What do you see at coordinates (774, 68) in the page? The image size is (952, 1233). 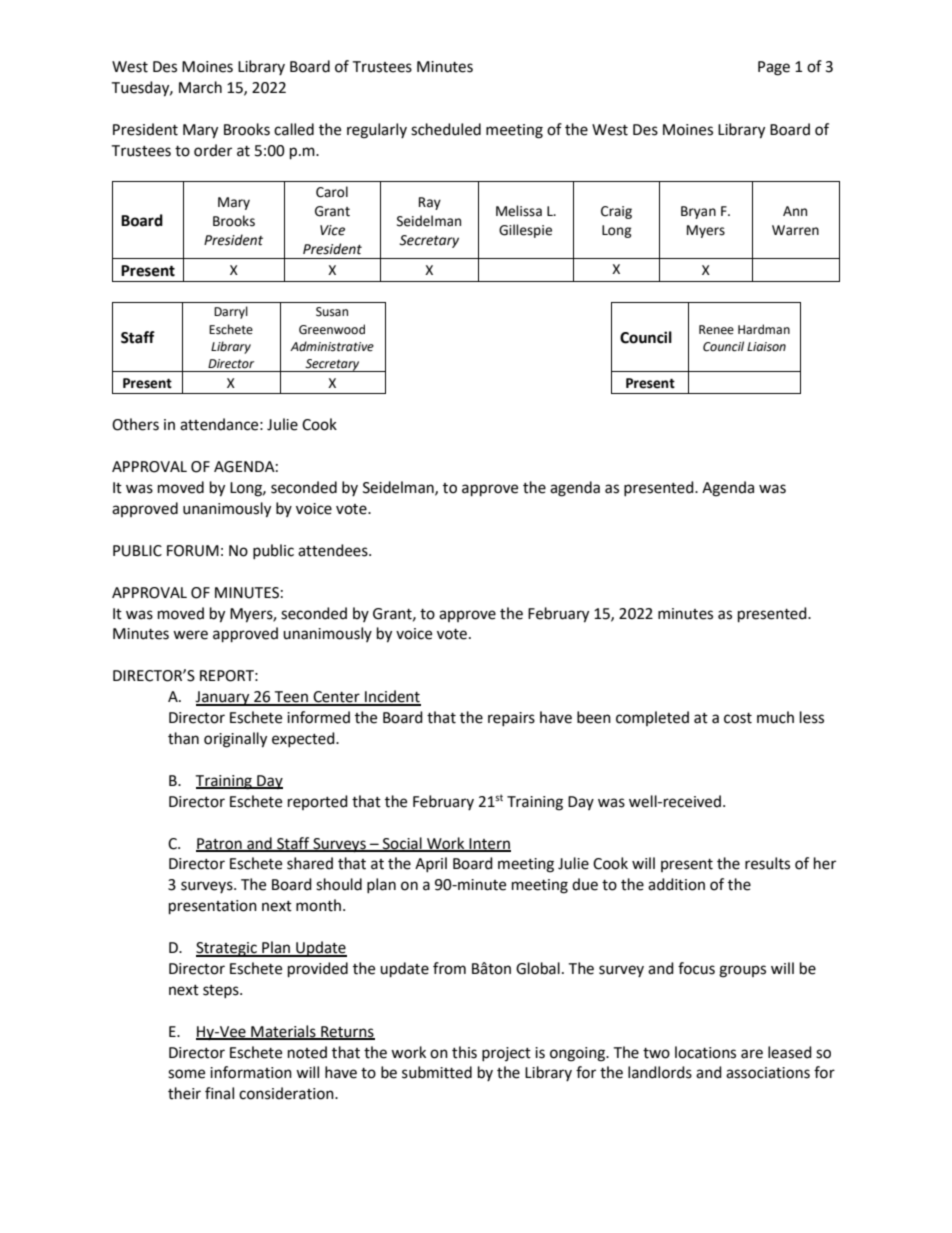 I see `Page` at bounding box center [774, 68].
